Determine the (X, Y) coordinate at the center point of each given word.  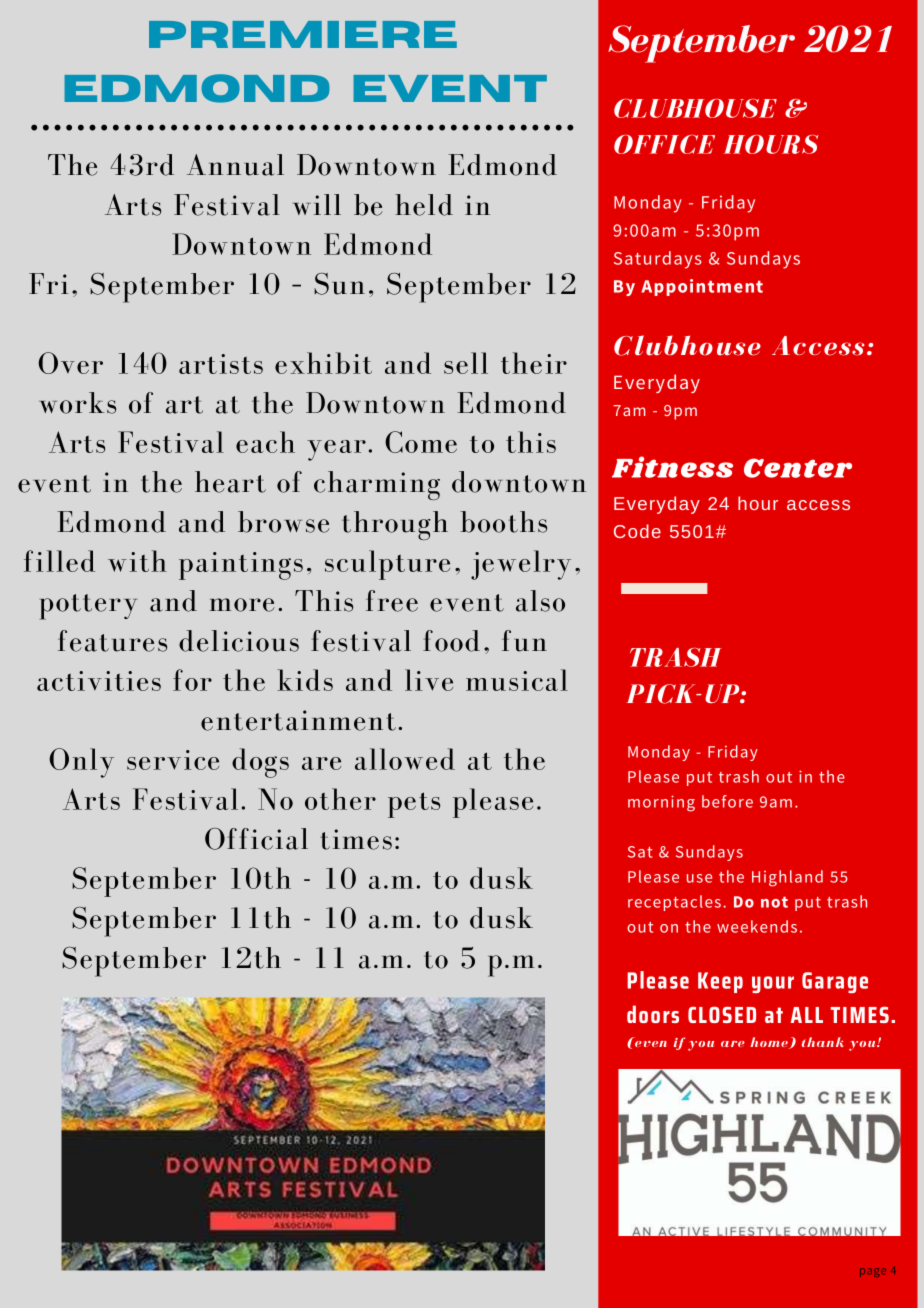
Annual (235, 165)
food (451, 641)
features (112, 641)
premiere (303, 34)
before (727, 801)
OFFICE (664, 144)
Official (256, 839)
